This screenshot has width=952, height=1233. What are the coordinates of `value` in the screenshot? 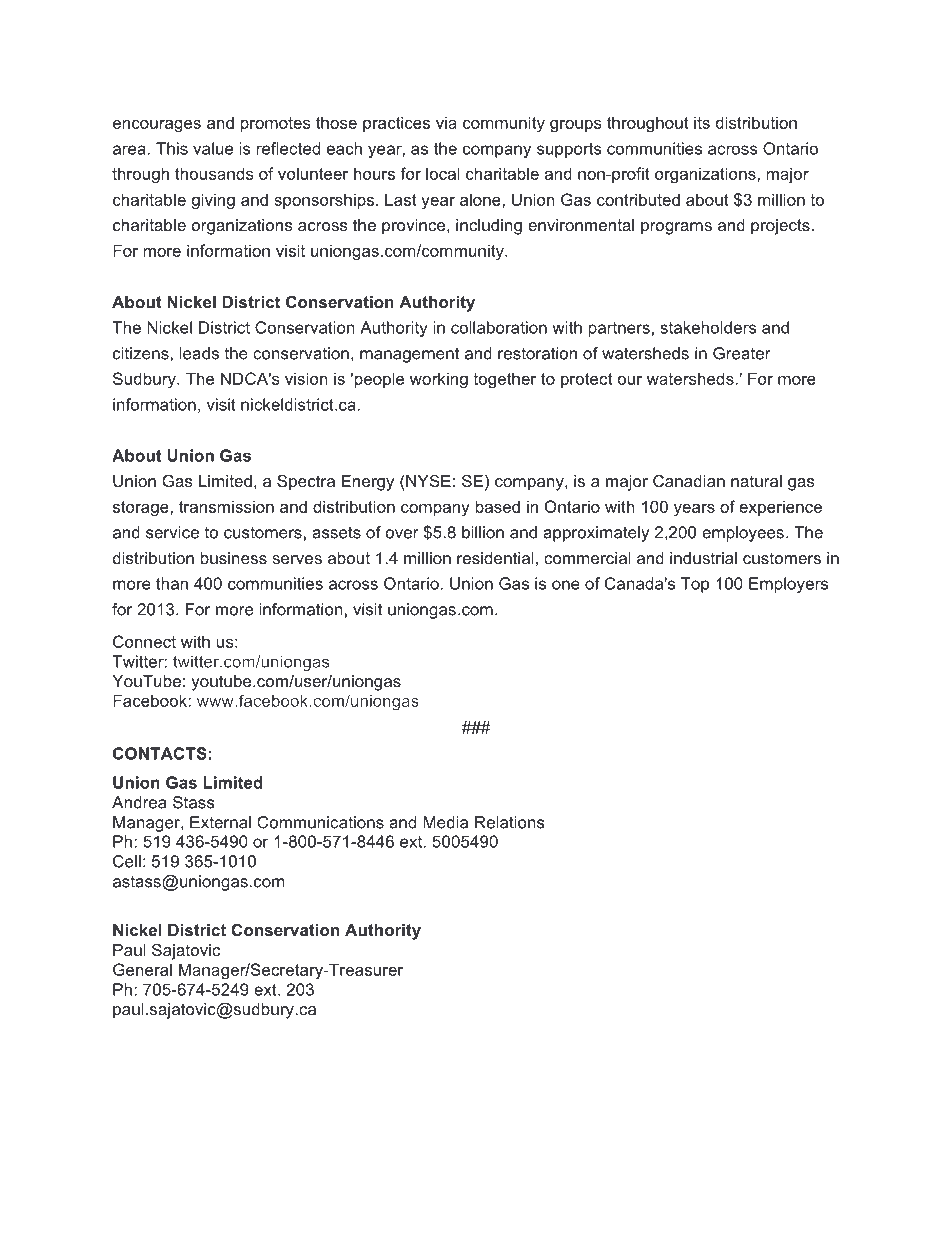 It's located at (213, 148).
